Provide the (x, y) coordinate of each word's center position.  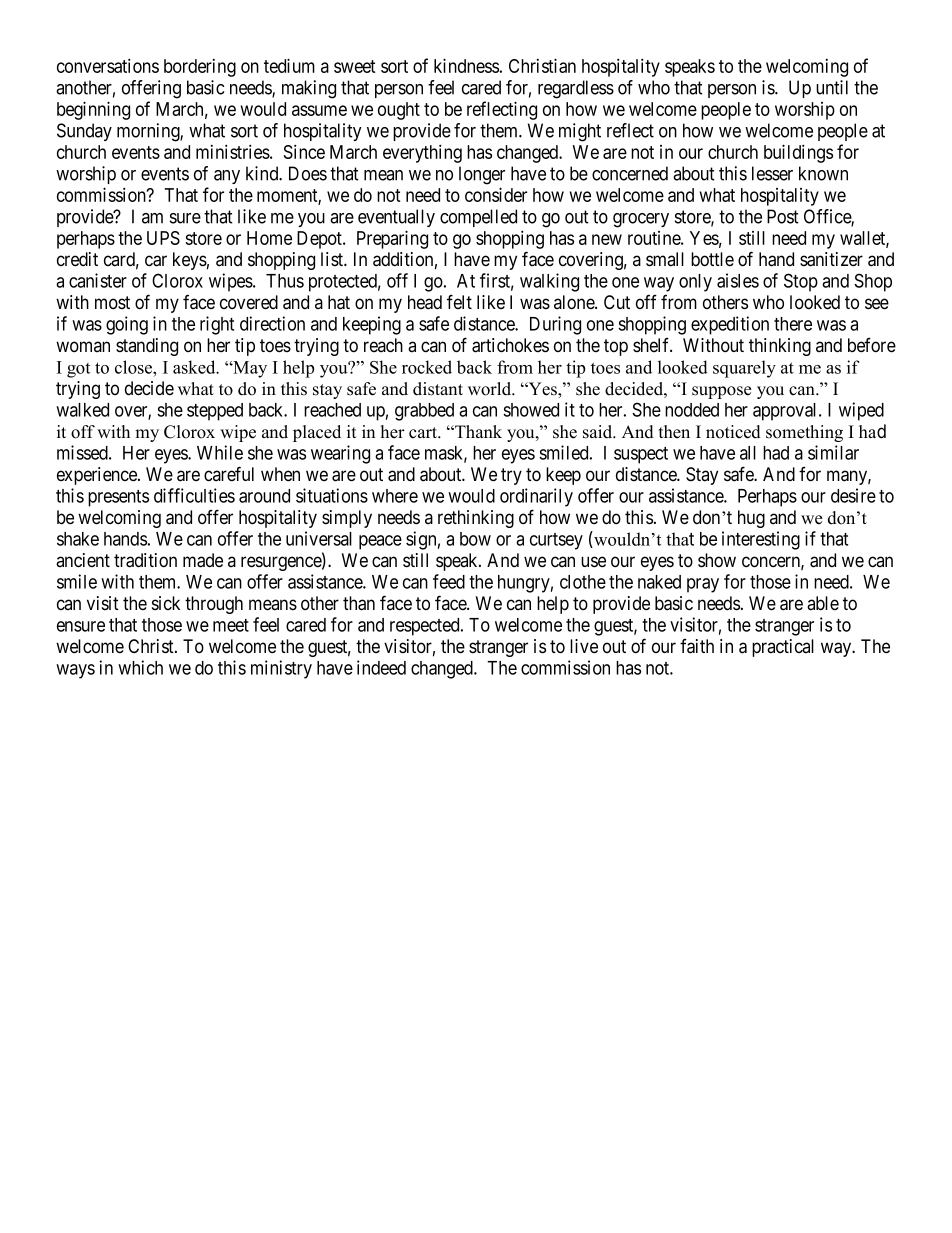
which (140, 667)
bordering (200, 68)
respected (426, 627)
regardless (576, 89)
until (832, 87)
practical (783, 648)
